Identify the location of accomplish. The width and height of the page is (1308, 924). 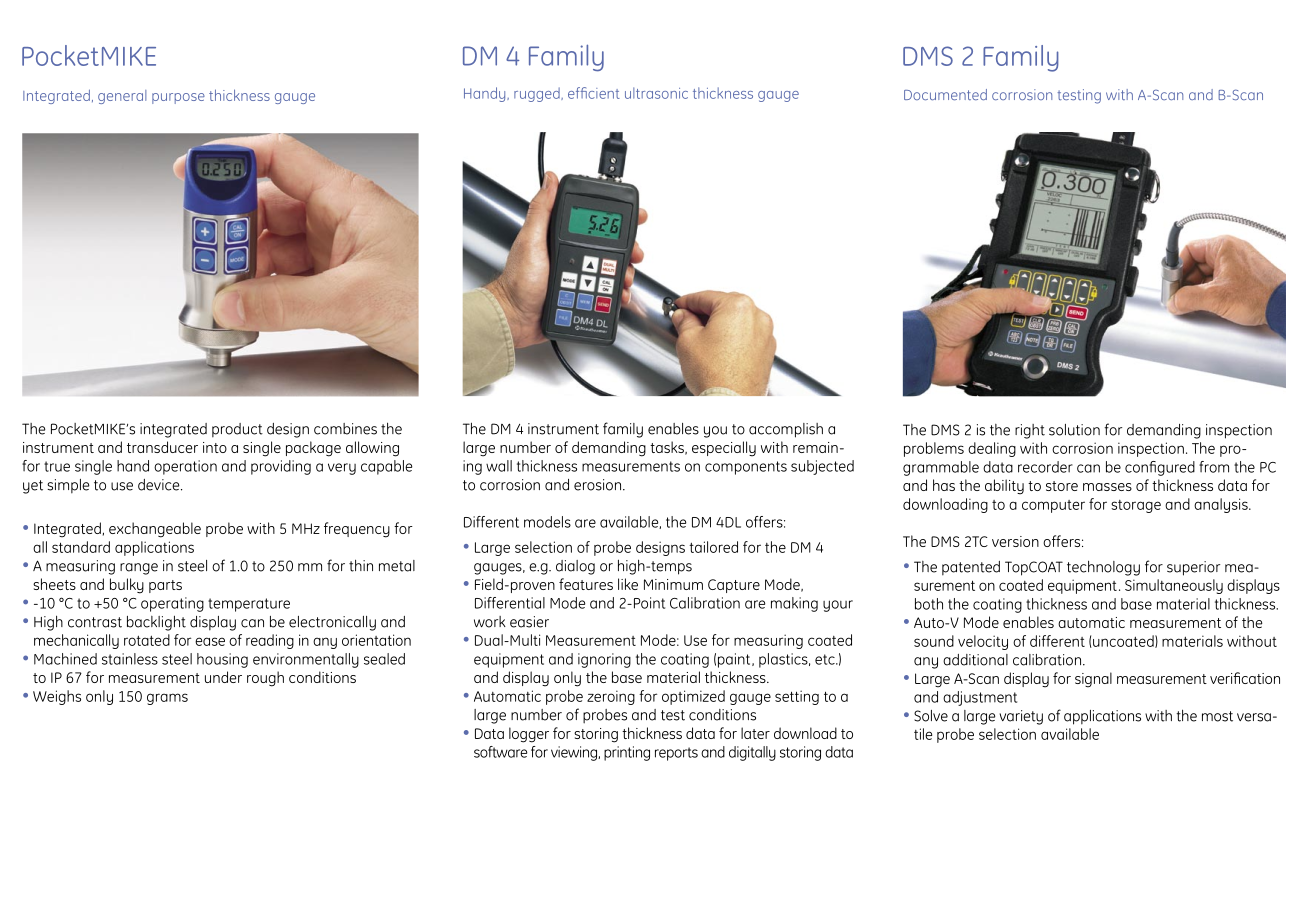
(786, 430).
